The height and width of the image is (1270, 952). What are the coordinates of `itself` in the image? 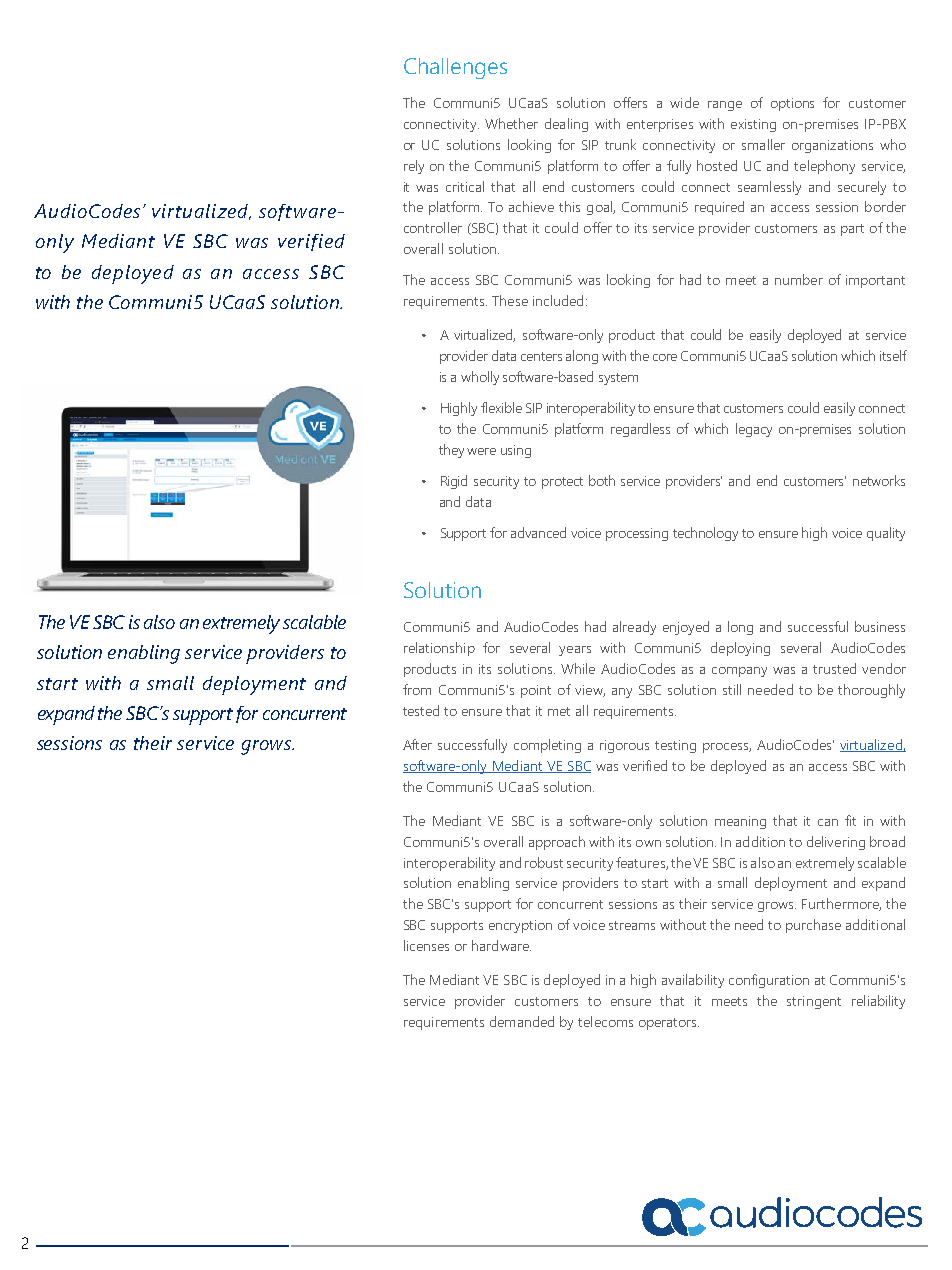 It's located at (893, 355).
